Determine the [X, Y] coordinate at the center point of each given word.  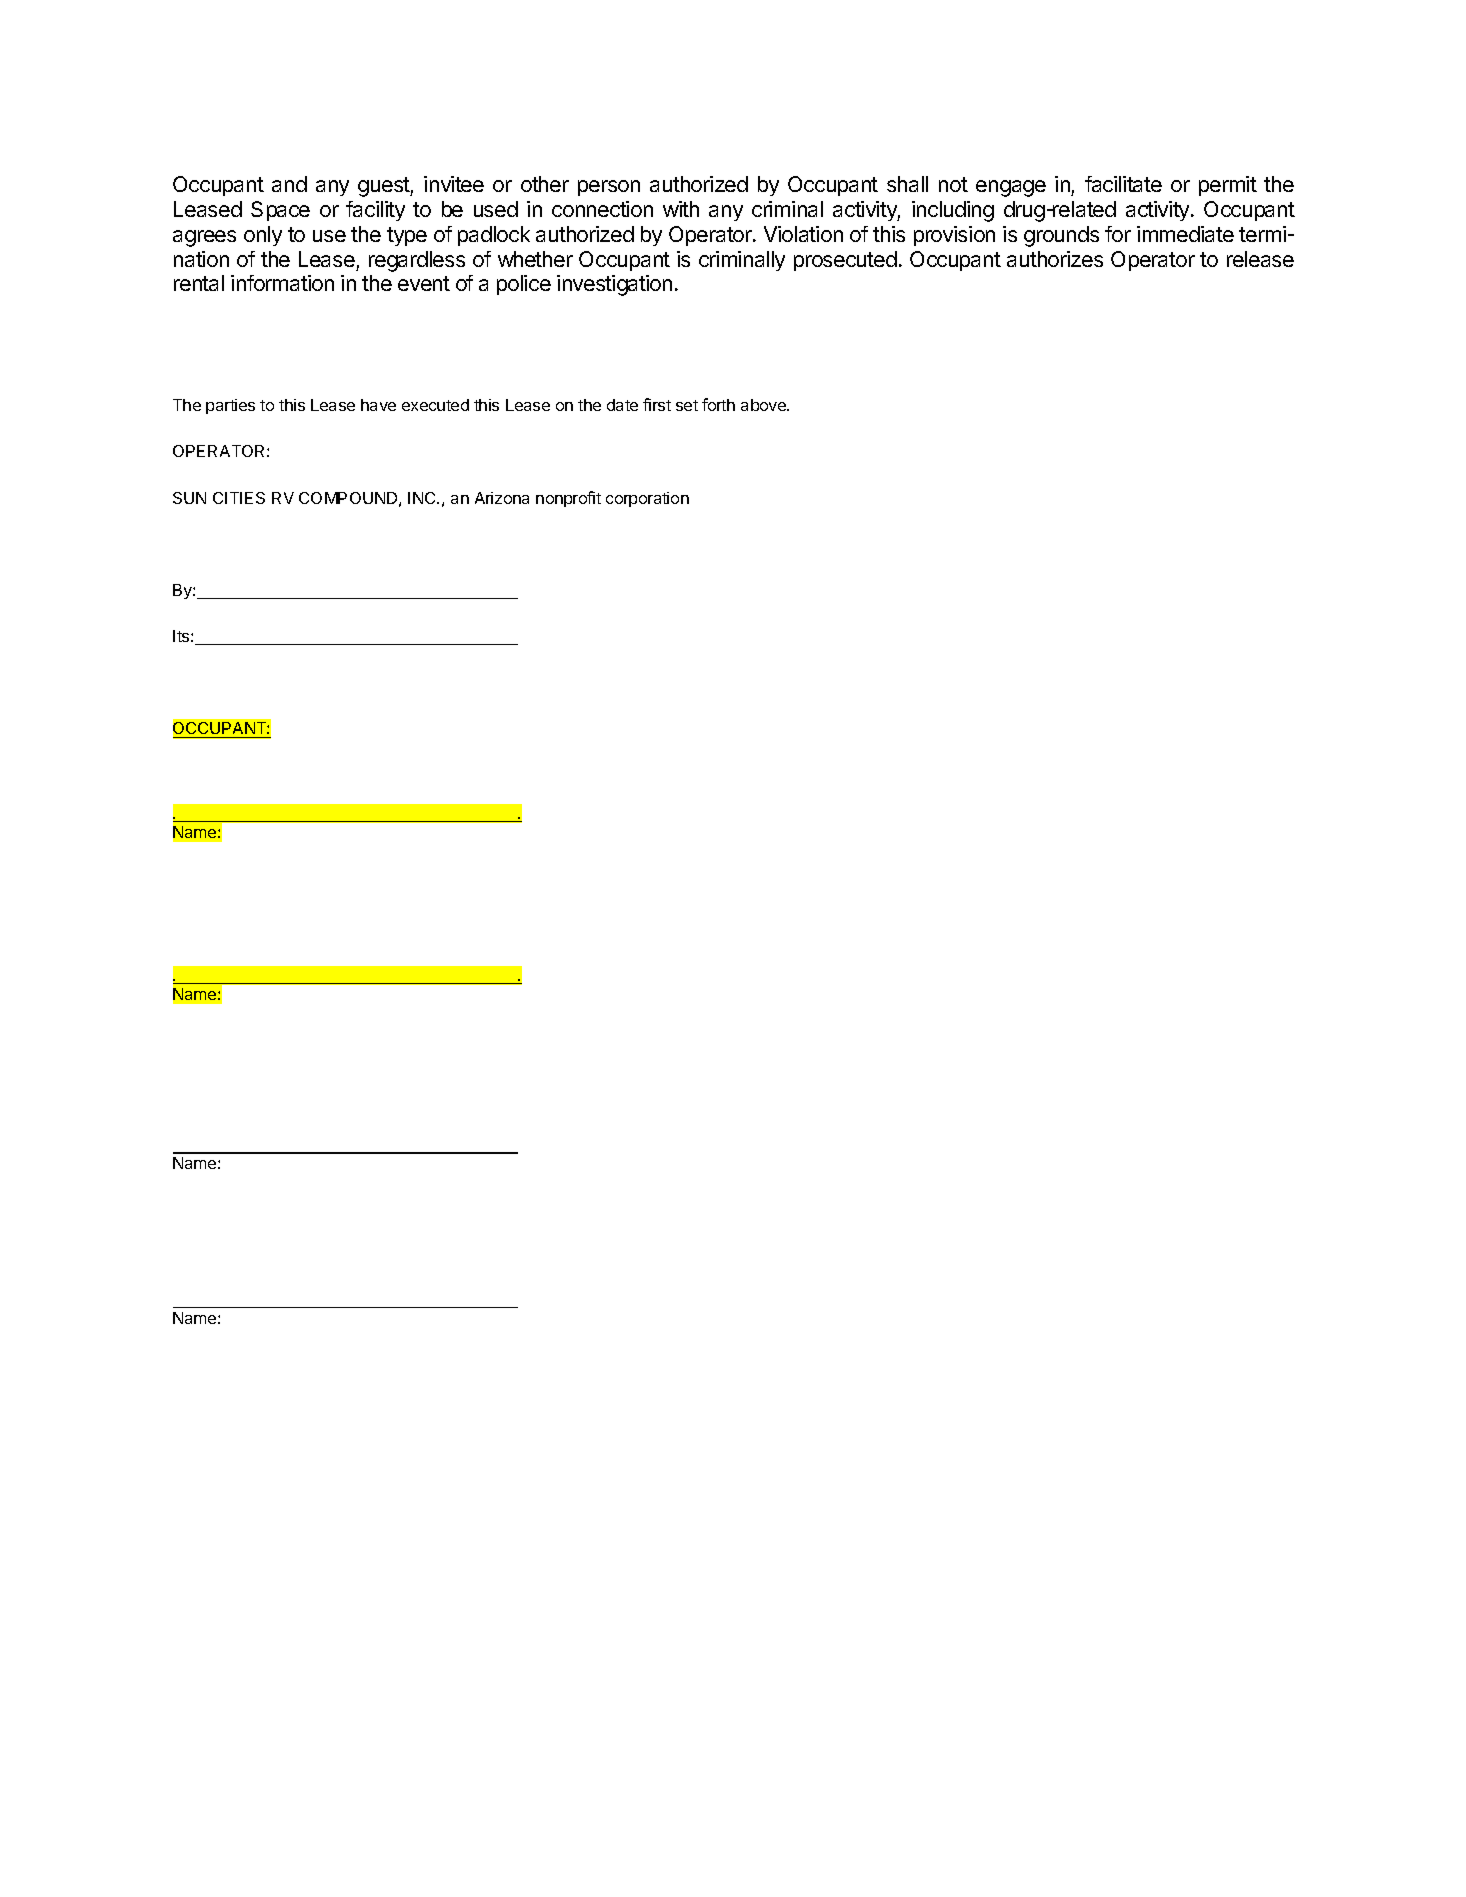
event [424, 283]
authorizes [1055, 259]
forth [718, 404]
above [764, 405]
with [681, 209]
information [282, 283]
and [289, 184]
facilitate [1123, 184]
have [378, 405]
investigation [614, 285]
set [687, 405]
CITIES [239, 498]
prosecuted [845, 261]
